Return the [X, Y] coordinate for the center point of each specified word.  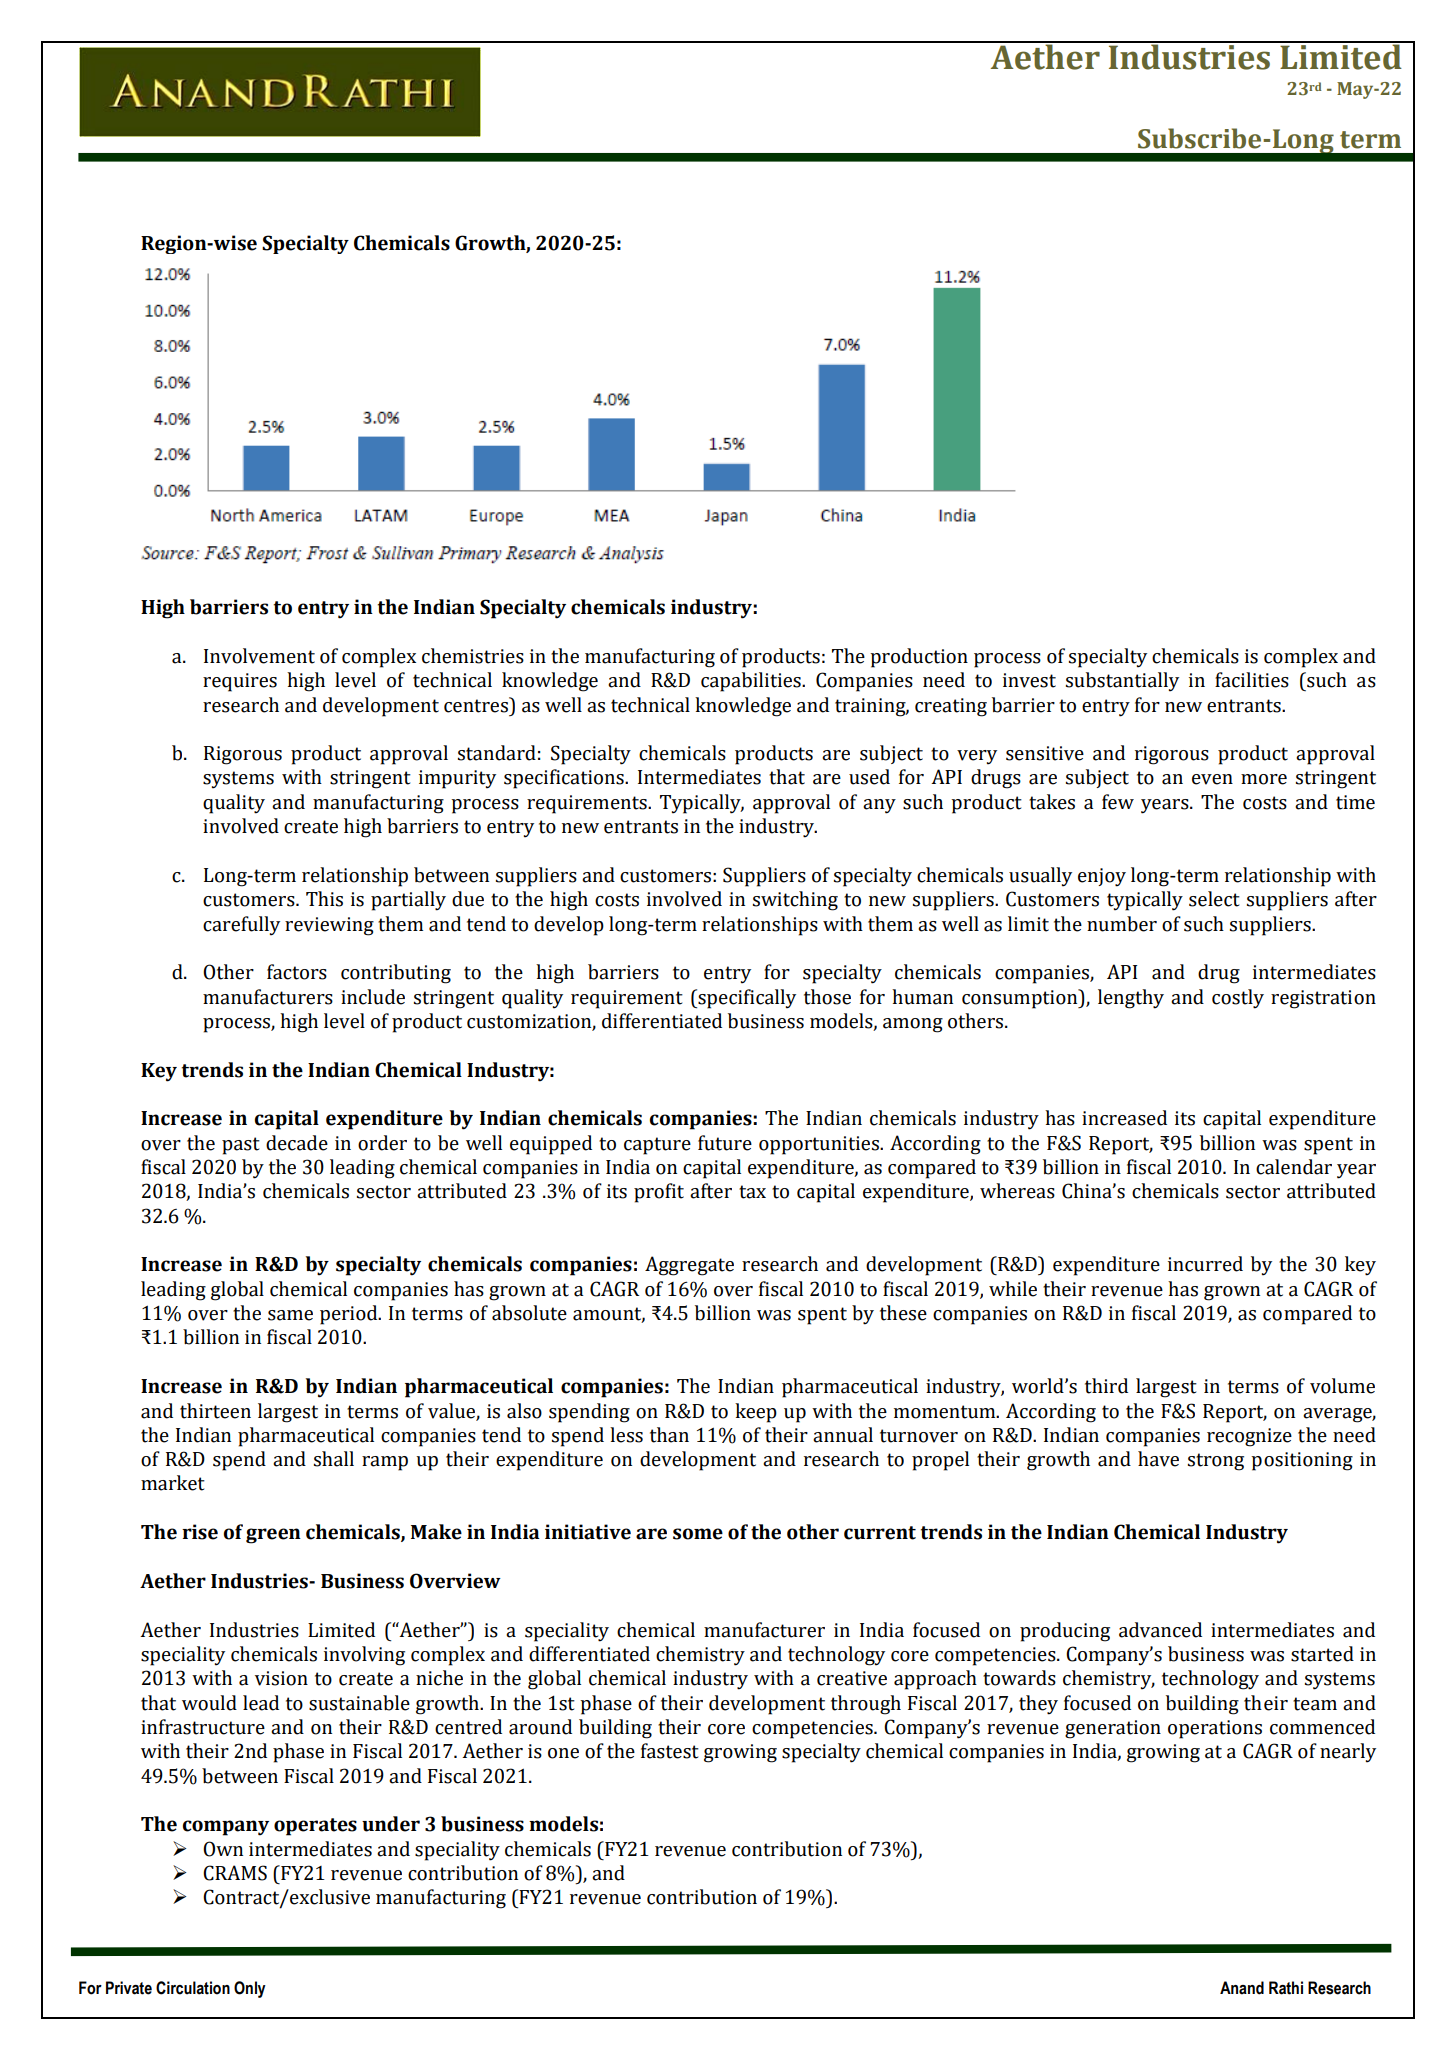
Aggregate [689, 1266]
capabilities [752, 682]
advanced [1160, 1630]
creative [852, 1678]
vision [281, 1678]
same [290, 1315]
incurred [1205, 1264]
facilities [1252, 680]
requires [240, 682]
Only [250, 1989]
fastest [670, 1751]
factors [297, 972]
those [827, 997]
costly [1238, 999]
